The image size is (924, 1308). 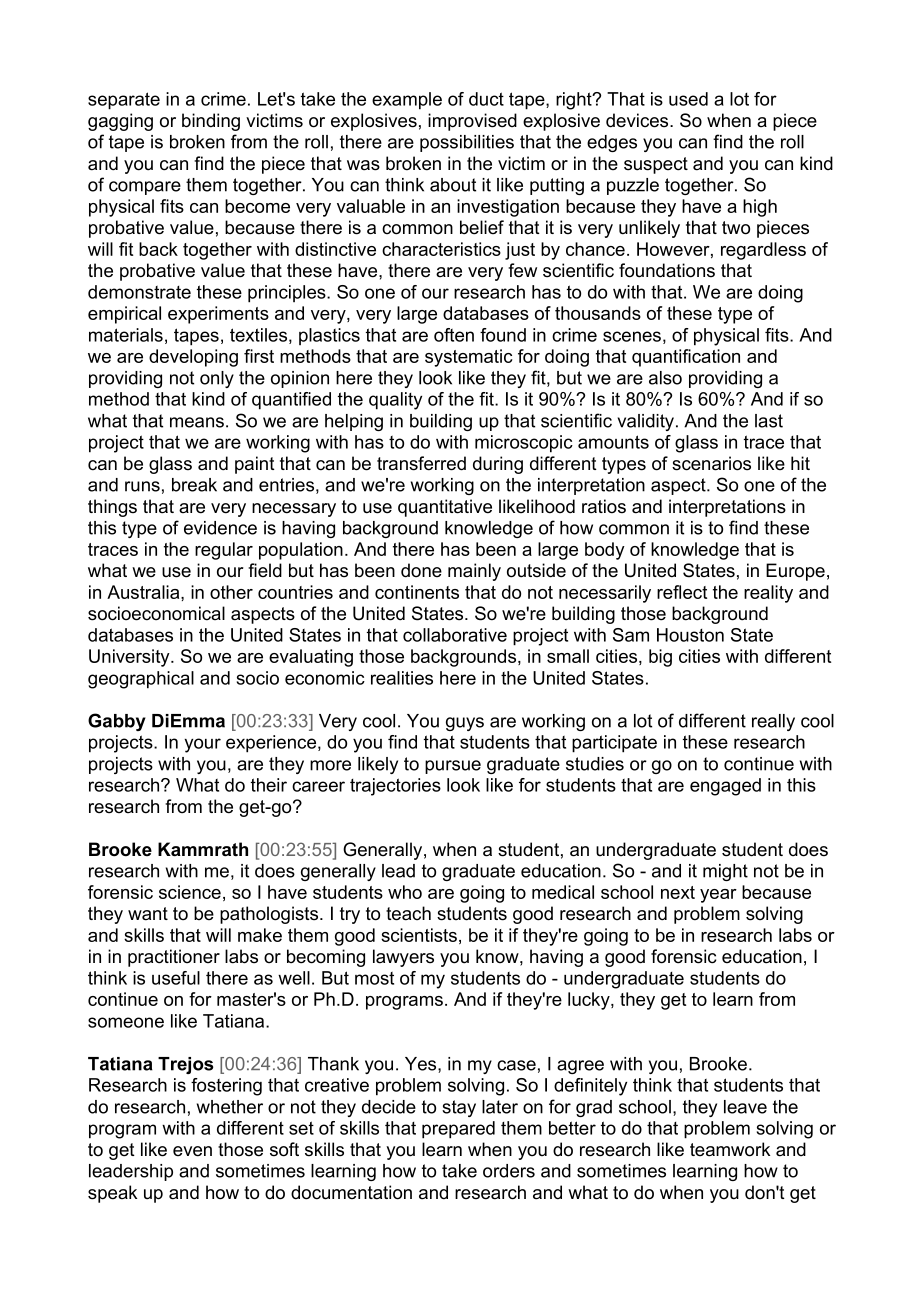 What do you see at coordinates (211, 122) in the page?
I see `binding` at bounding box center [211, 122].
